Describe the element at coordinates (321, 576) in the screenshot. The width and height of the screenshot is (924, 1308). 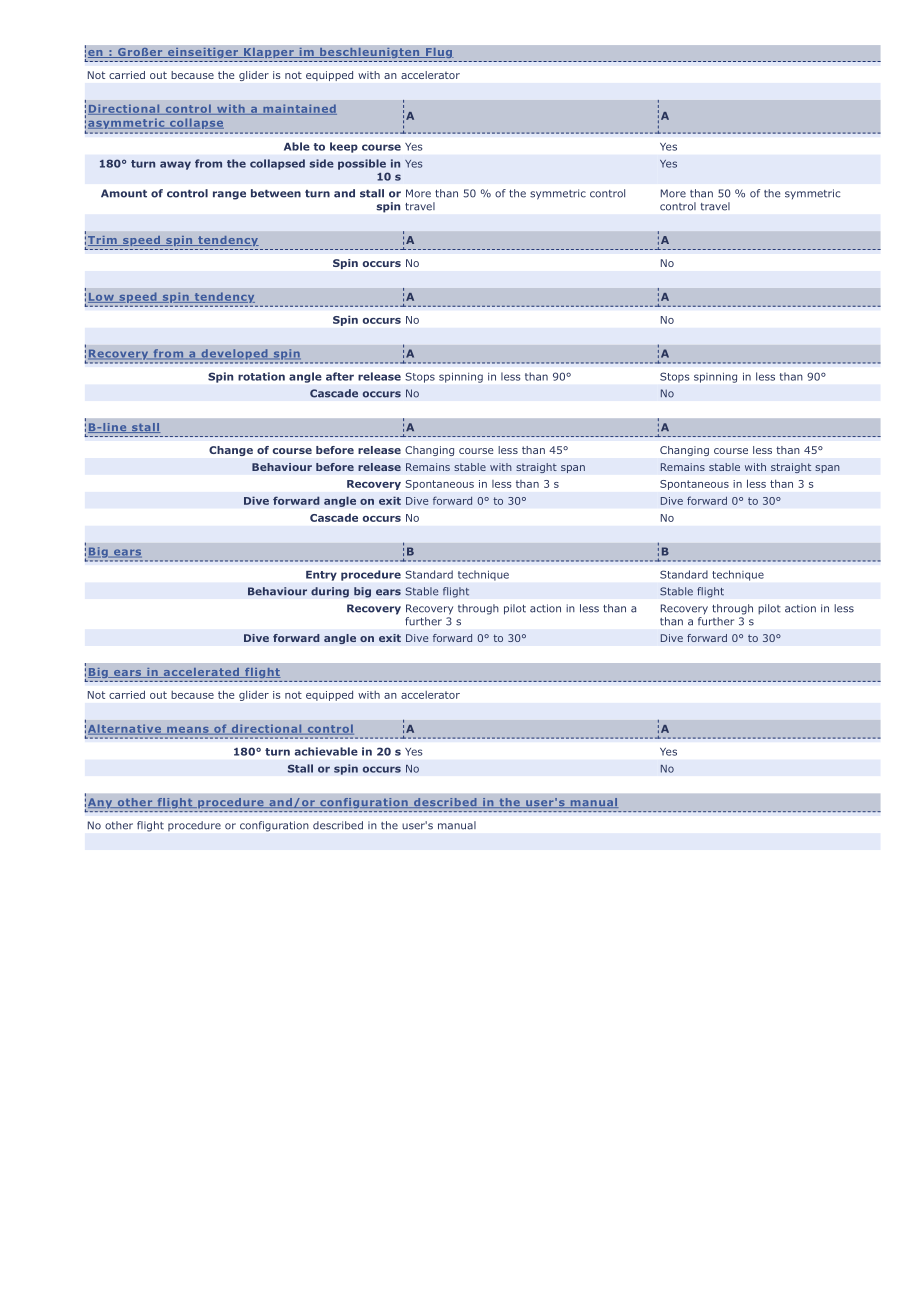
I see `Entry` at that location.
